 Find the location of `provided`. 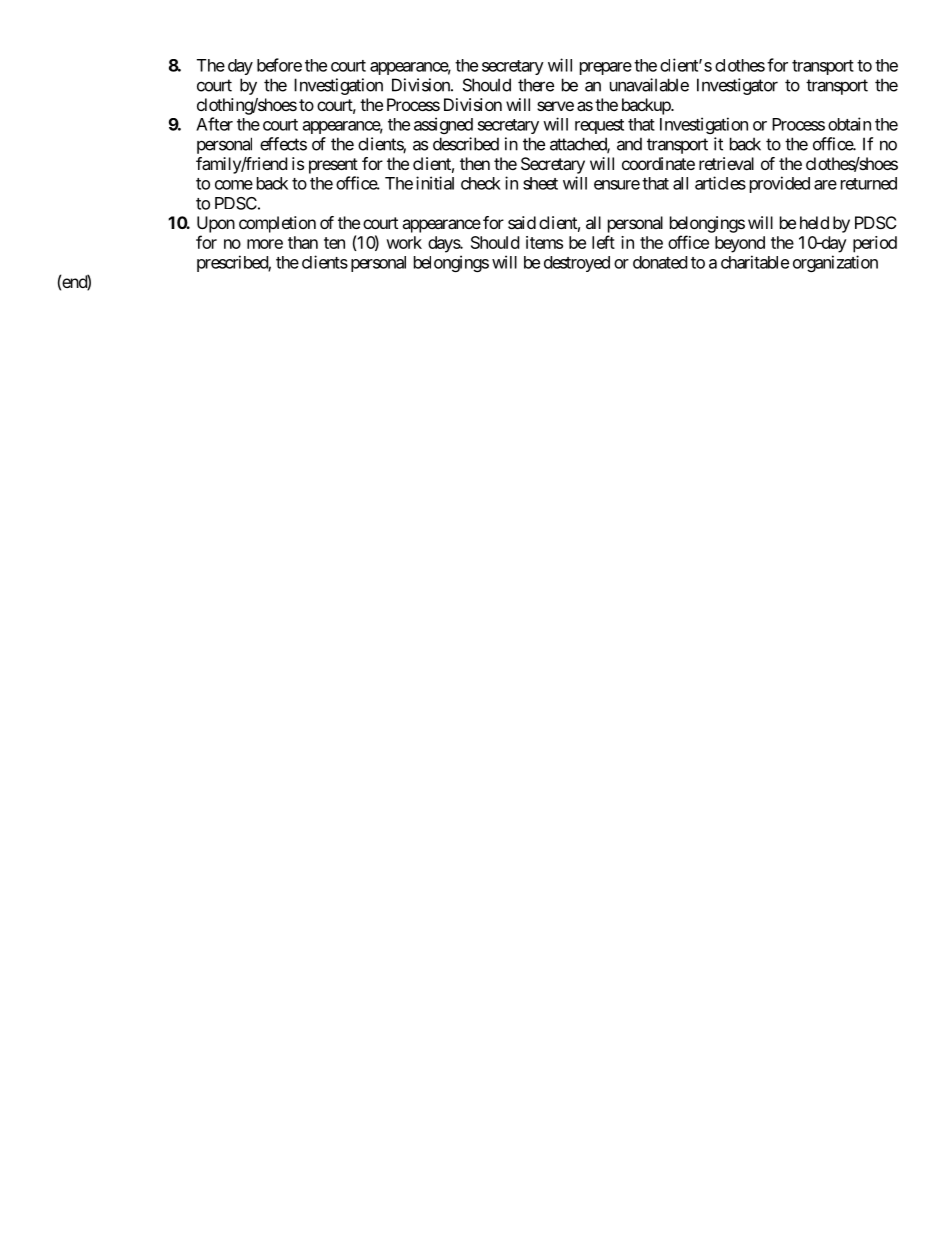

provided is located at coordinates (780, 184).
